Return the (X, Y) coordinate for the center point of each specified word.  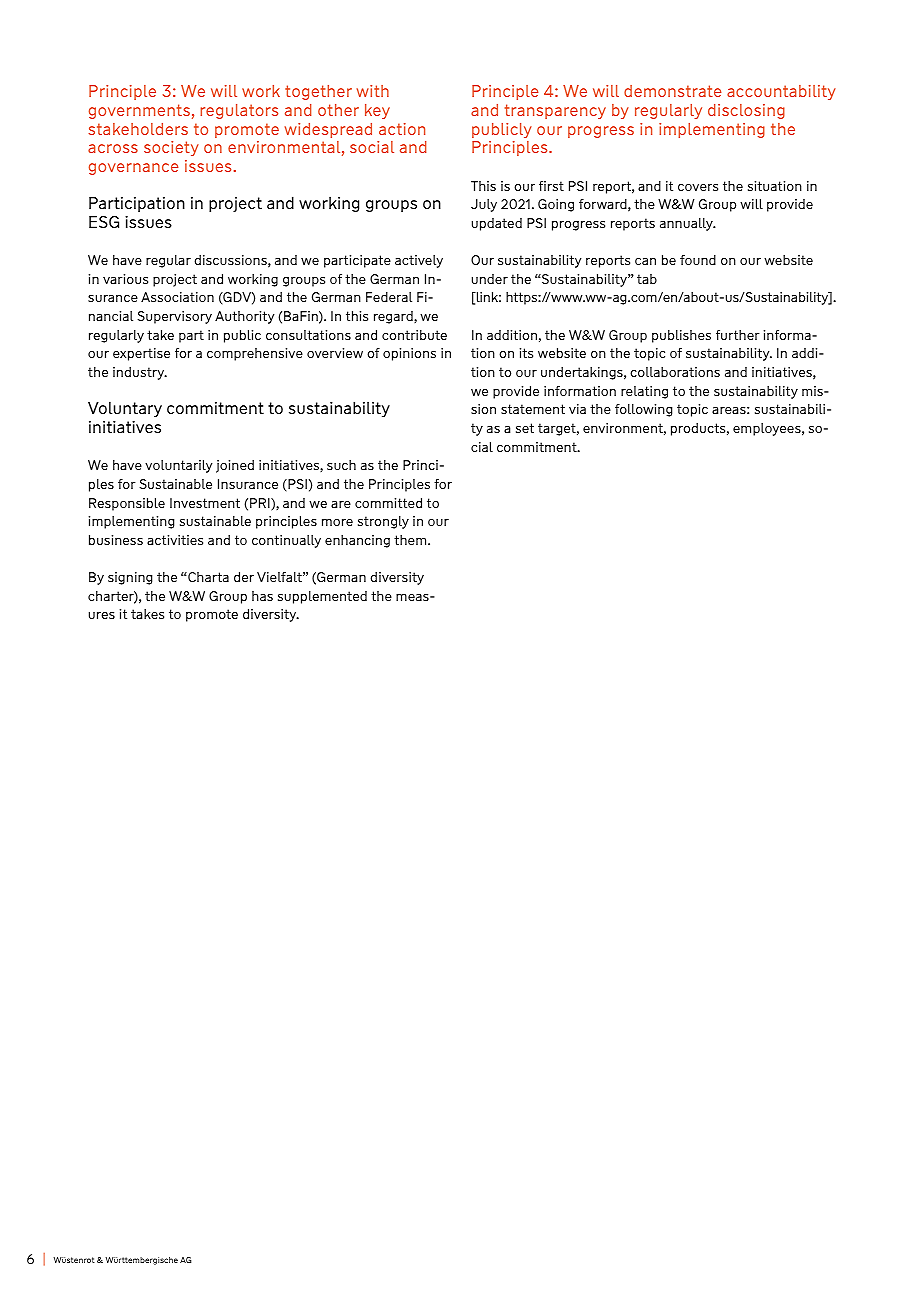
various (125, 279)
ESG (104, 222)
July (484, 205)
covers (698, 187)
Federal (389, 297)
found (698, 260)
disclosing (746, 111)
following (643, 410)
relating (644, 392)
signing (130, 578)
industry (140, 373)
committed (388, 503)
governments (139, 111)
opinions (409, 354)
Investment (205, 503)
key (377, 111)
